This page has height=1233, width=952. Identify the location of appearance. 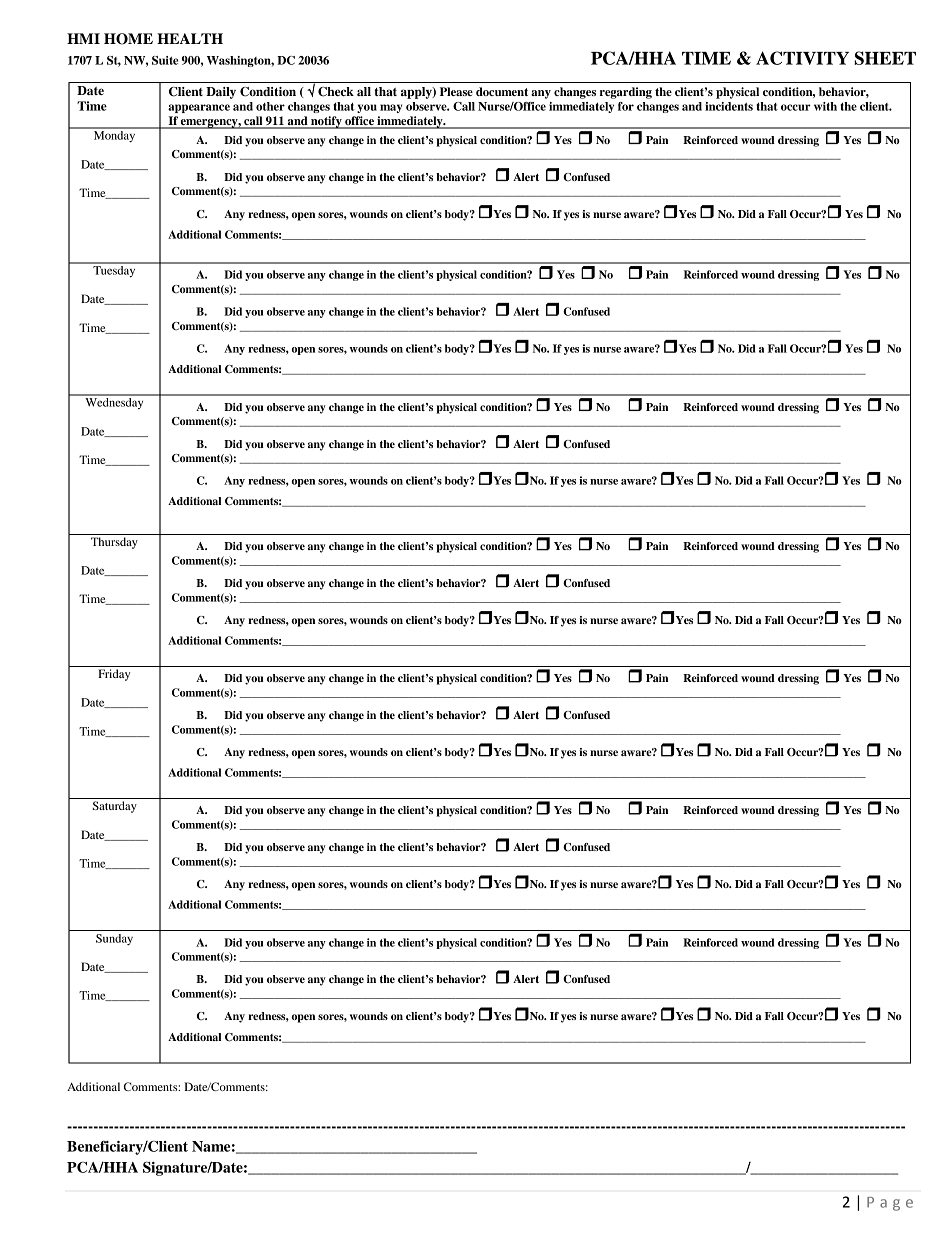
(199, 108).
